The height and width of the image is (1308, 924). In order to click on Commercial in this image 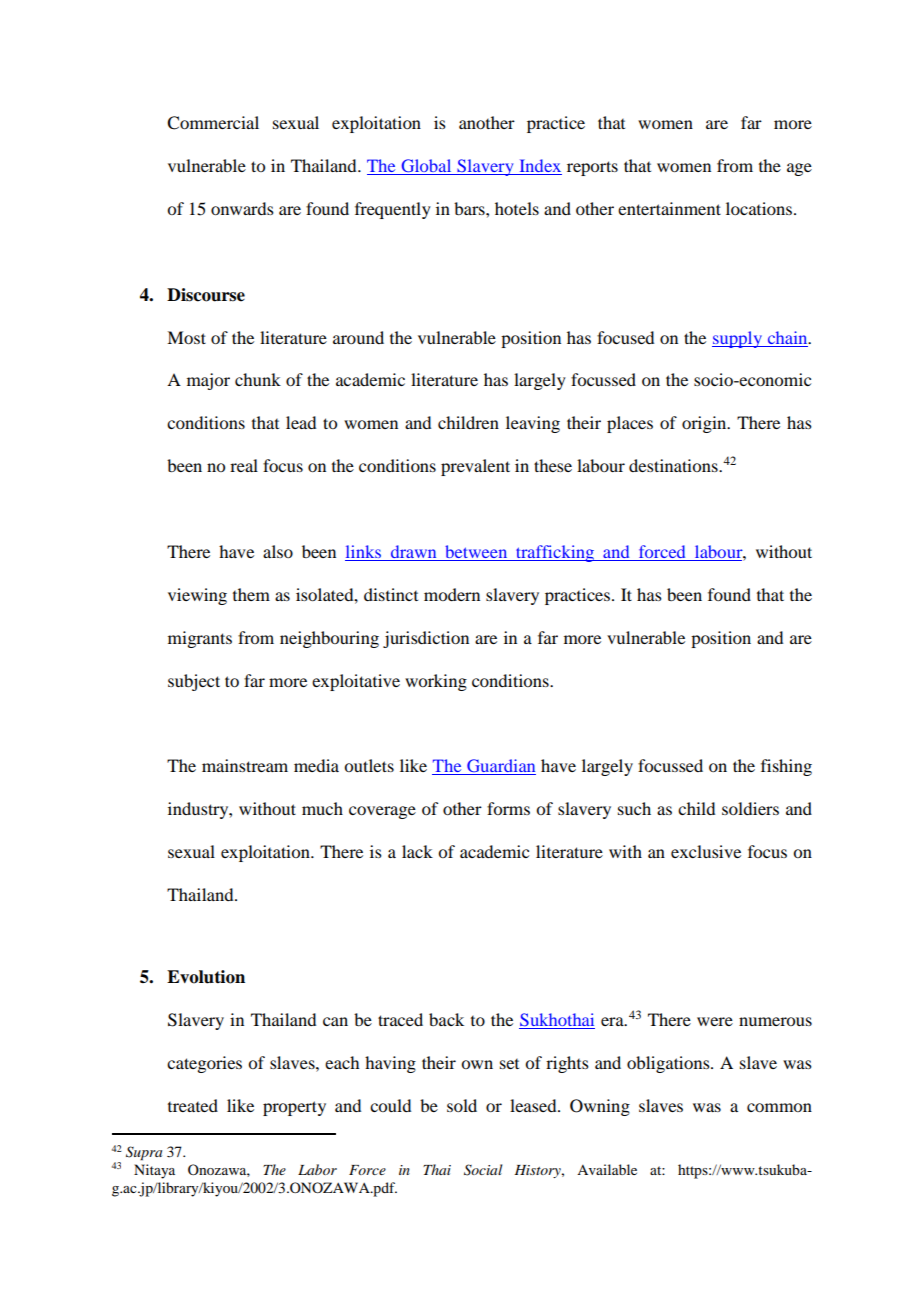, I will do `click(213, 123)`.
